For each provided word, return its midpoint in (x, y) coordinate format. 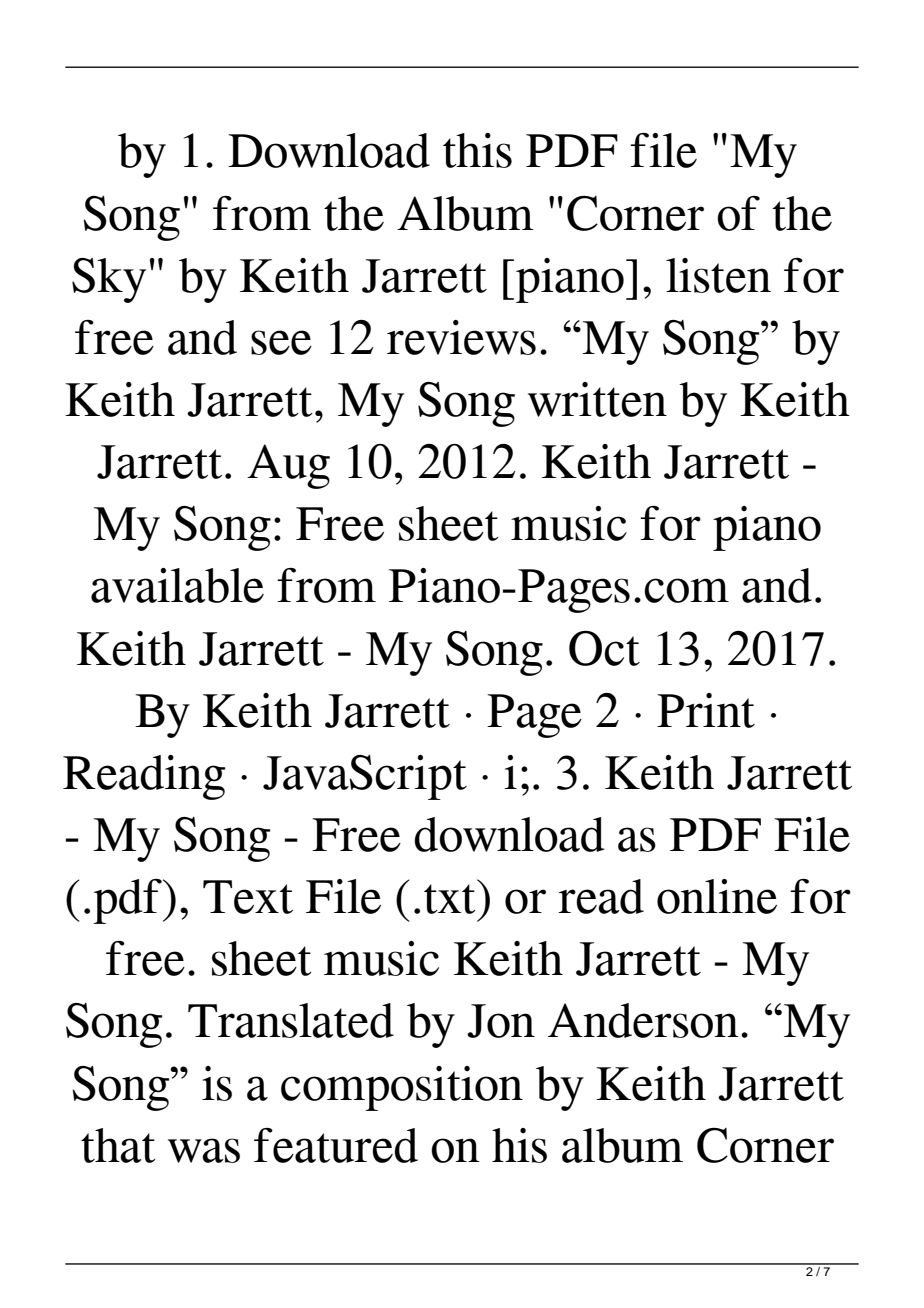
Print (706, 710)
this (477, 150)
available (177, 585)
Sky (109, 280)
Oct (604, 648)
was (204, 1150)
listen (718, 275)
